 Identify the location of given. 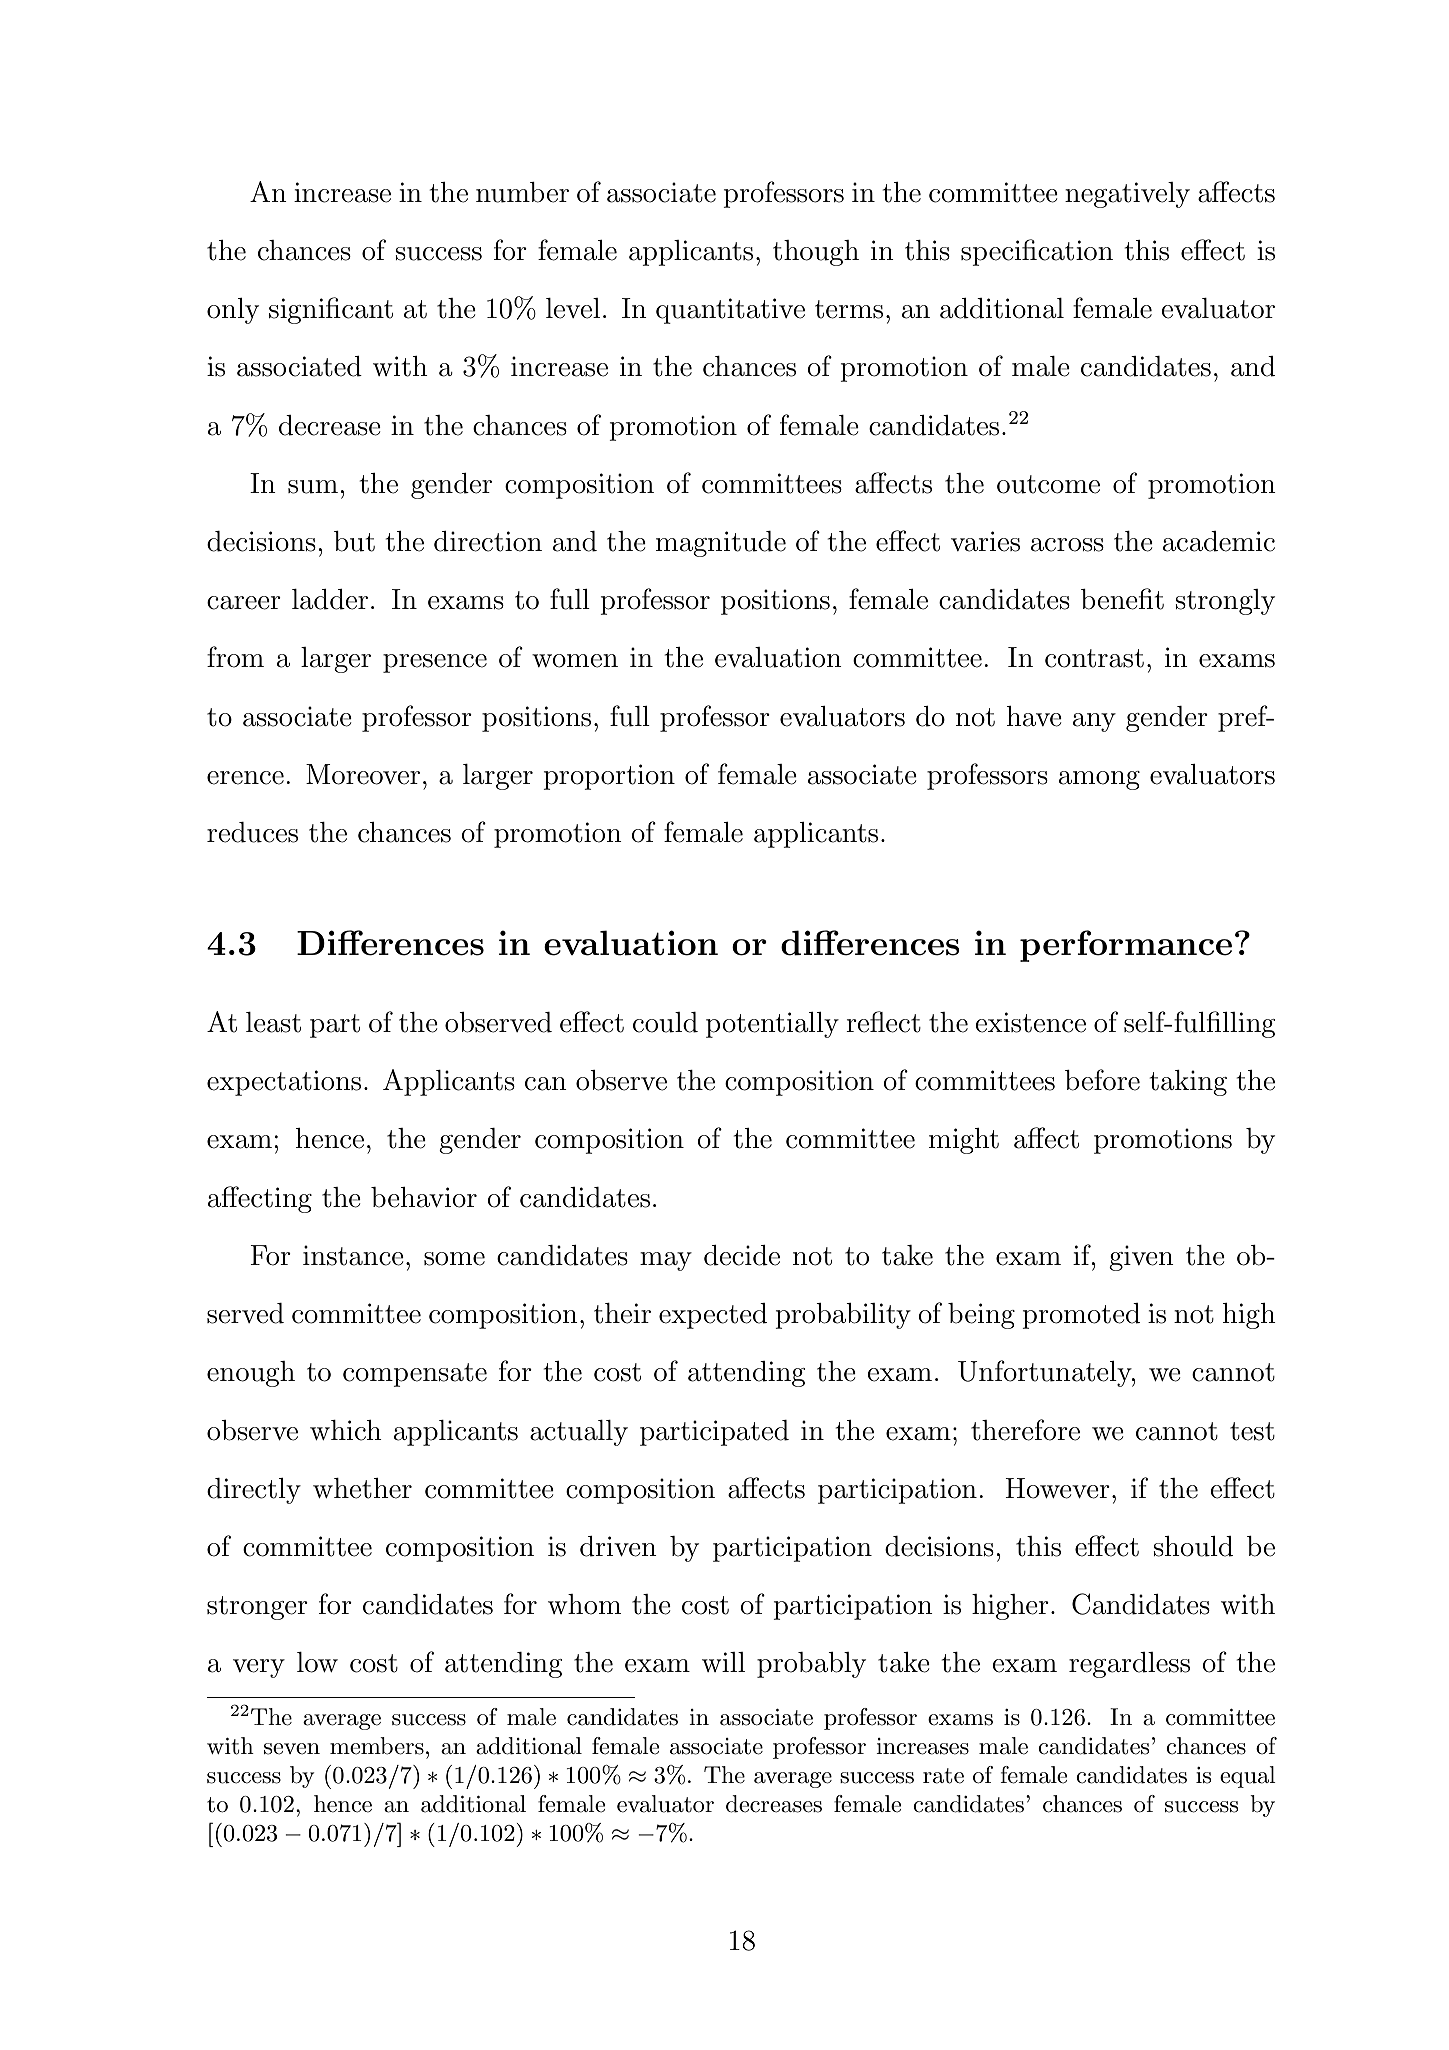
(1141, 1258).
